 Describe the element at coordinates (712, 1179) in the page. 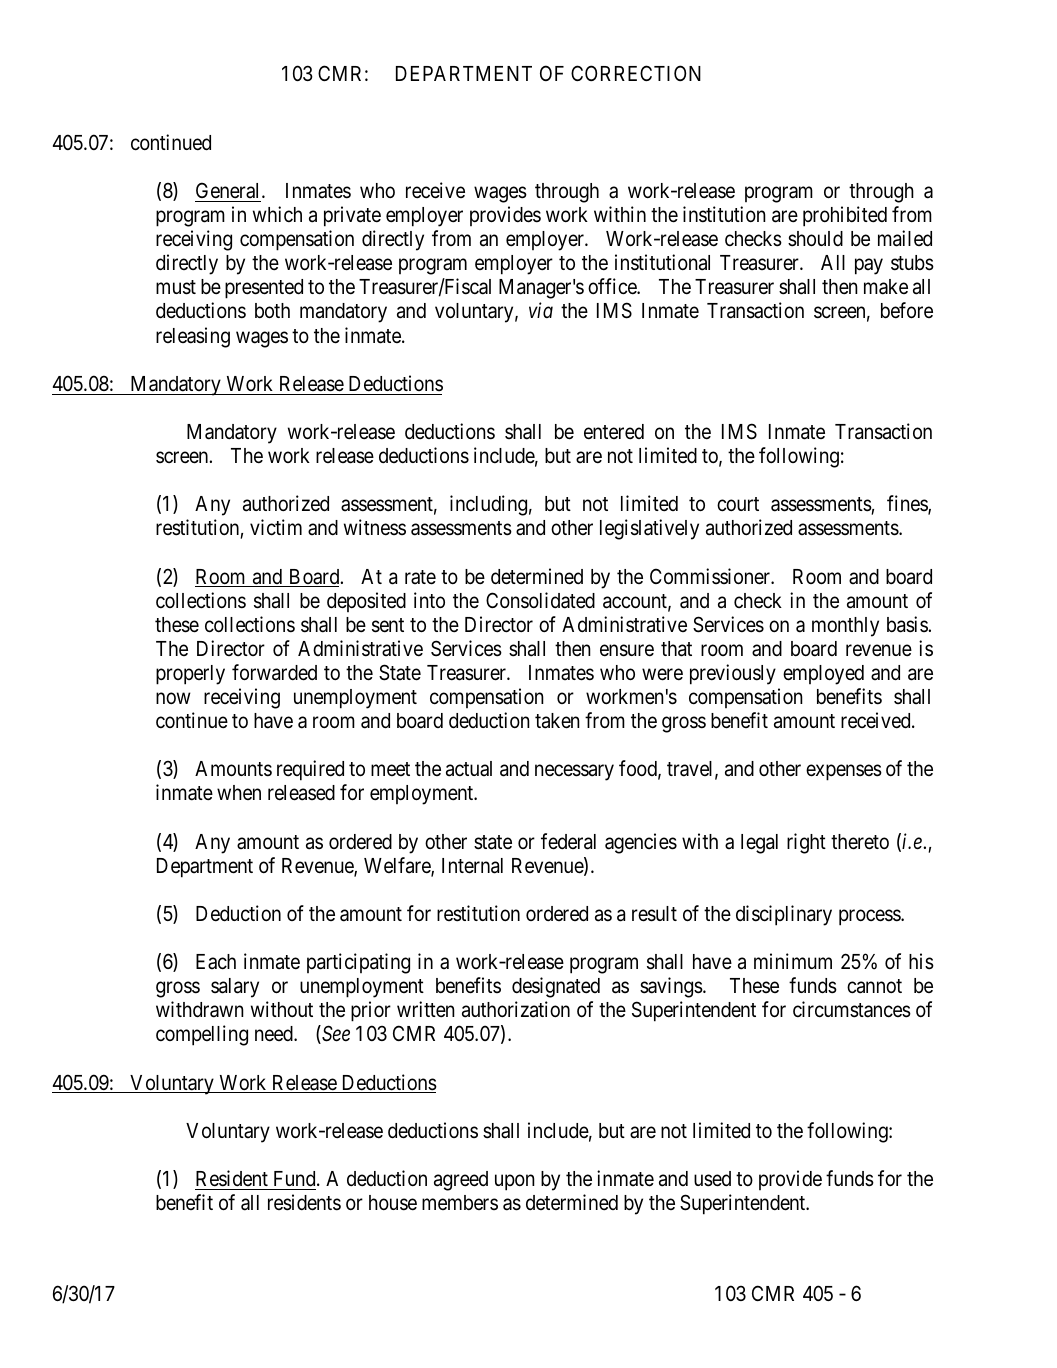

I see `used` at that location.
